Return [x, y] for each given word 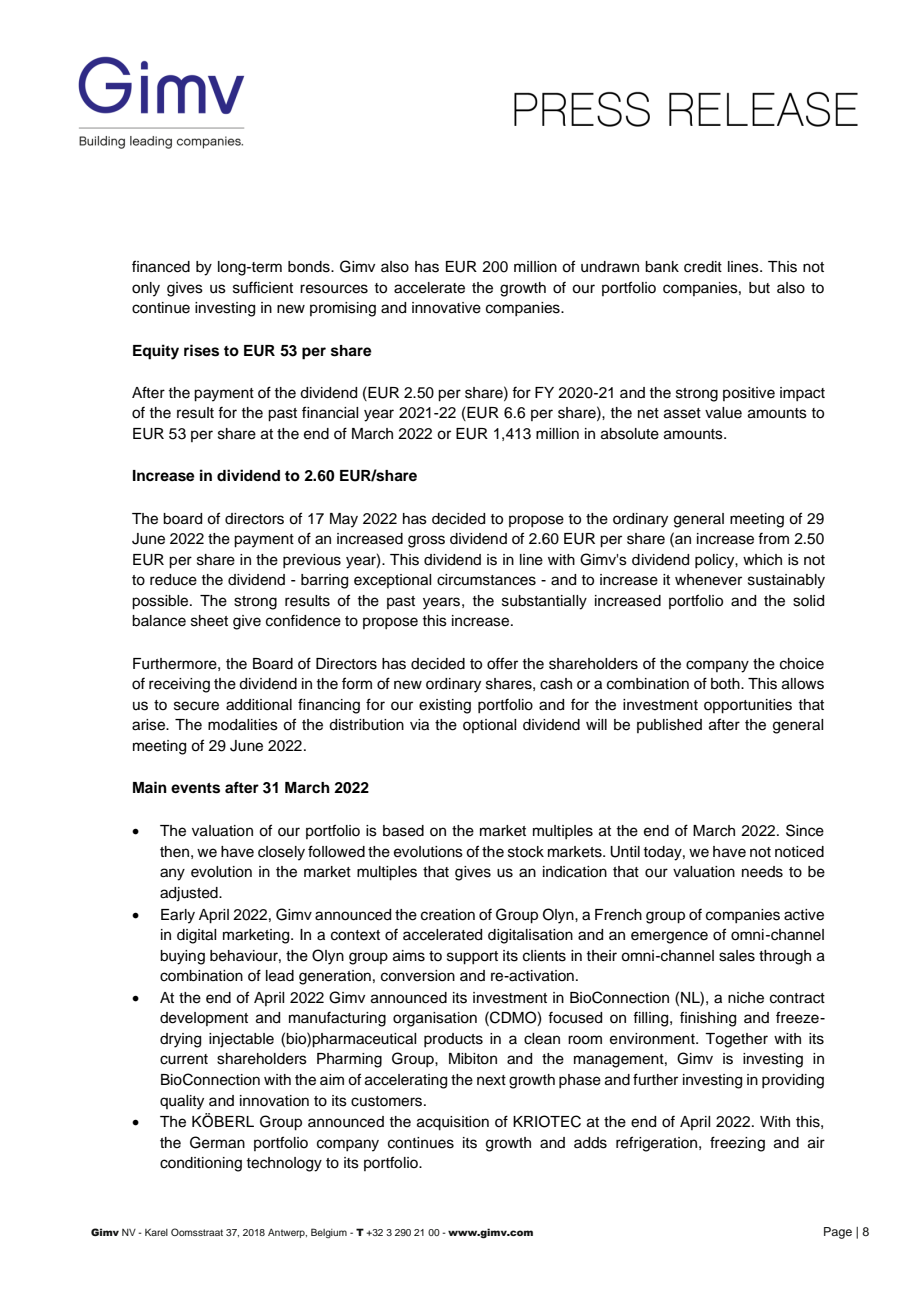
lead [280, 976]
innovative [446, 308]
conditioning [201, 1164]
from [773, 538]
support [472, 958]
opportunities [748, 706]
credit [703, 267]
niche [746, 998]
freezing [737, 1144]
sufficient [263, 287]
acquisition [453, 1123]
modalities [243, 725]
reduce [173, 580]
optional [489, 726]
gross [426, 541]
